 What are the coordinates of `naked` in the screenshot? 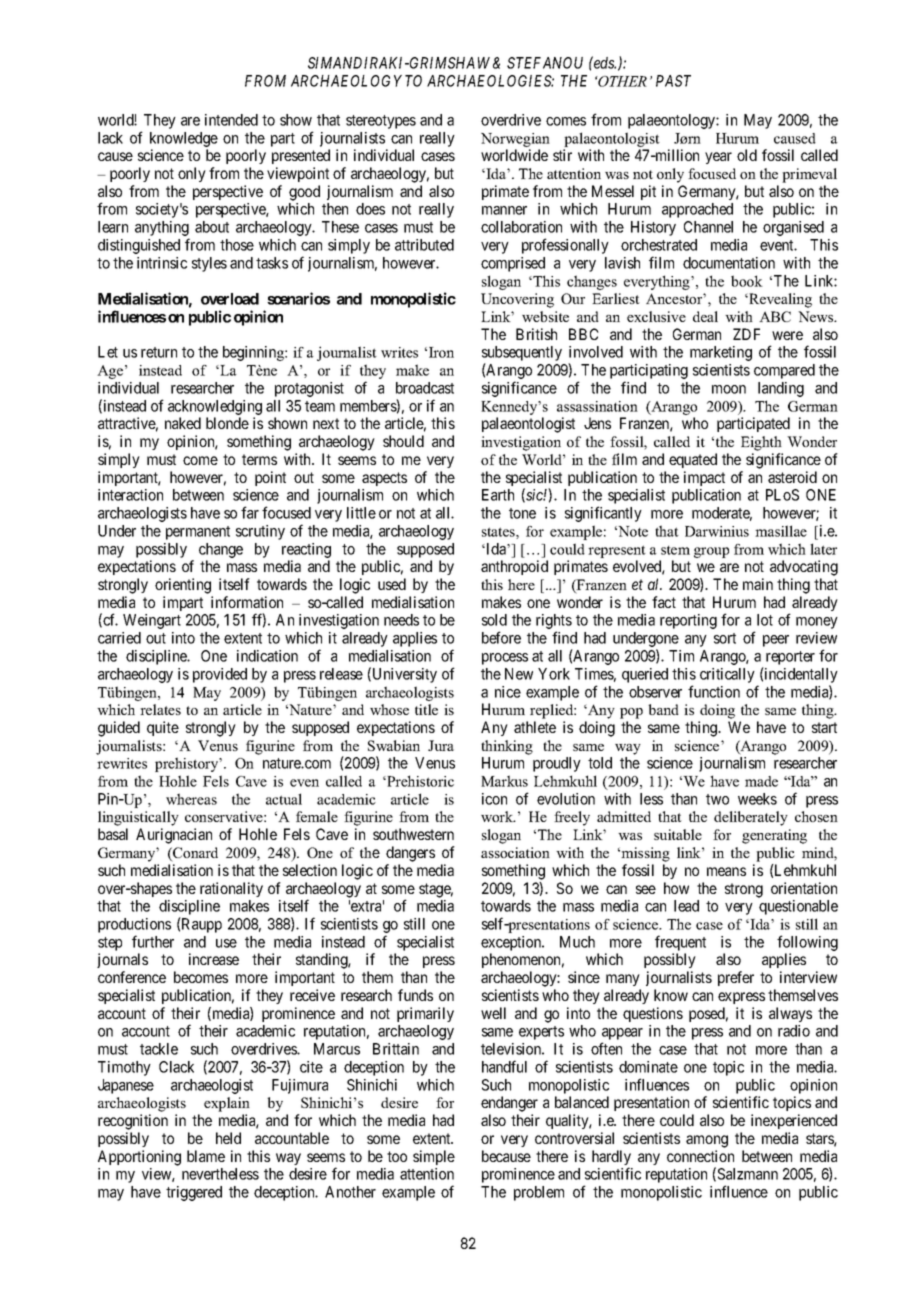 It's located at (183, 423).
